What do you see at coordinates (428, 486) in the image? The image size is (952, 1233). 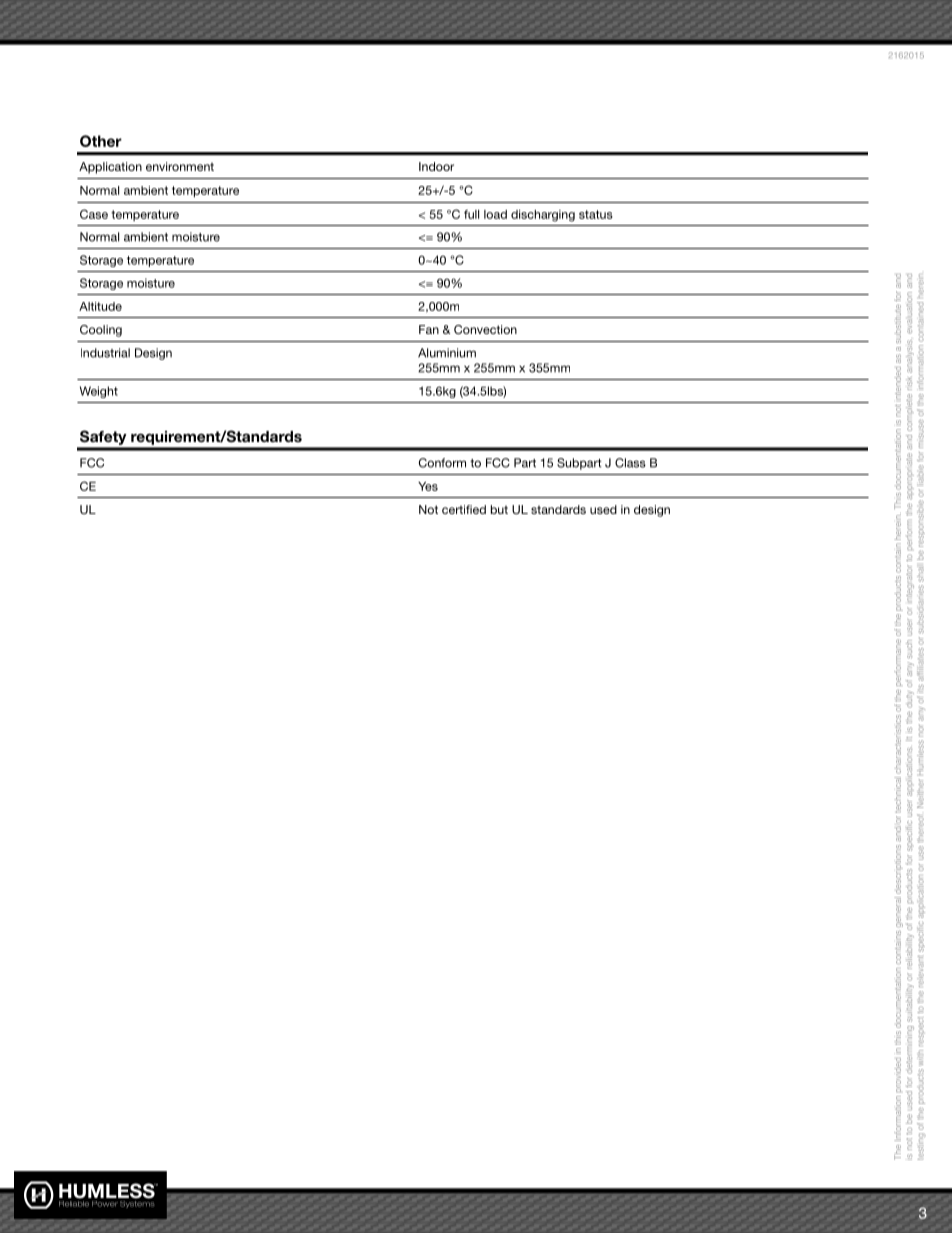 I see `Yes` at bounding box center [428, 486].
